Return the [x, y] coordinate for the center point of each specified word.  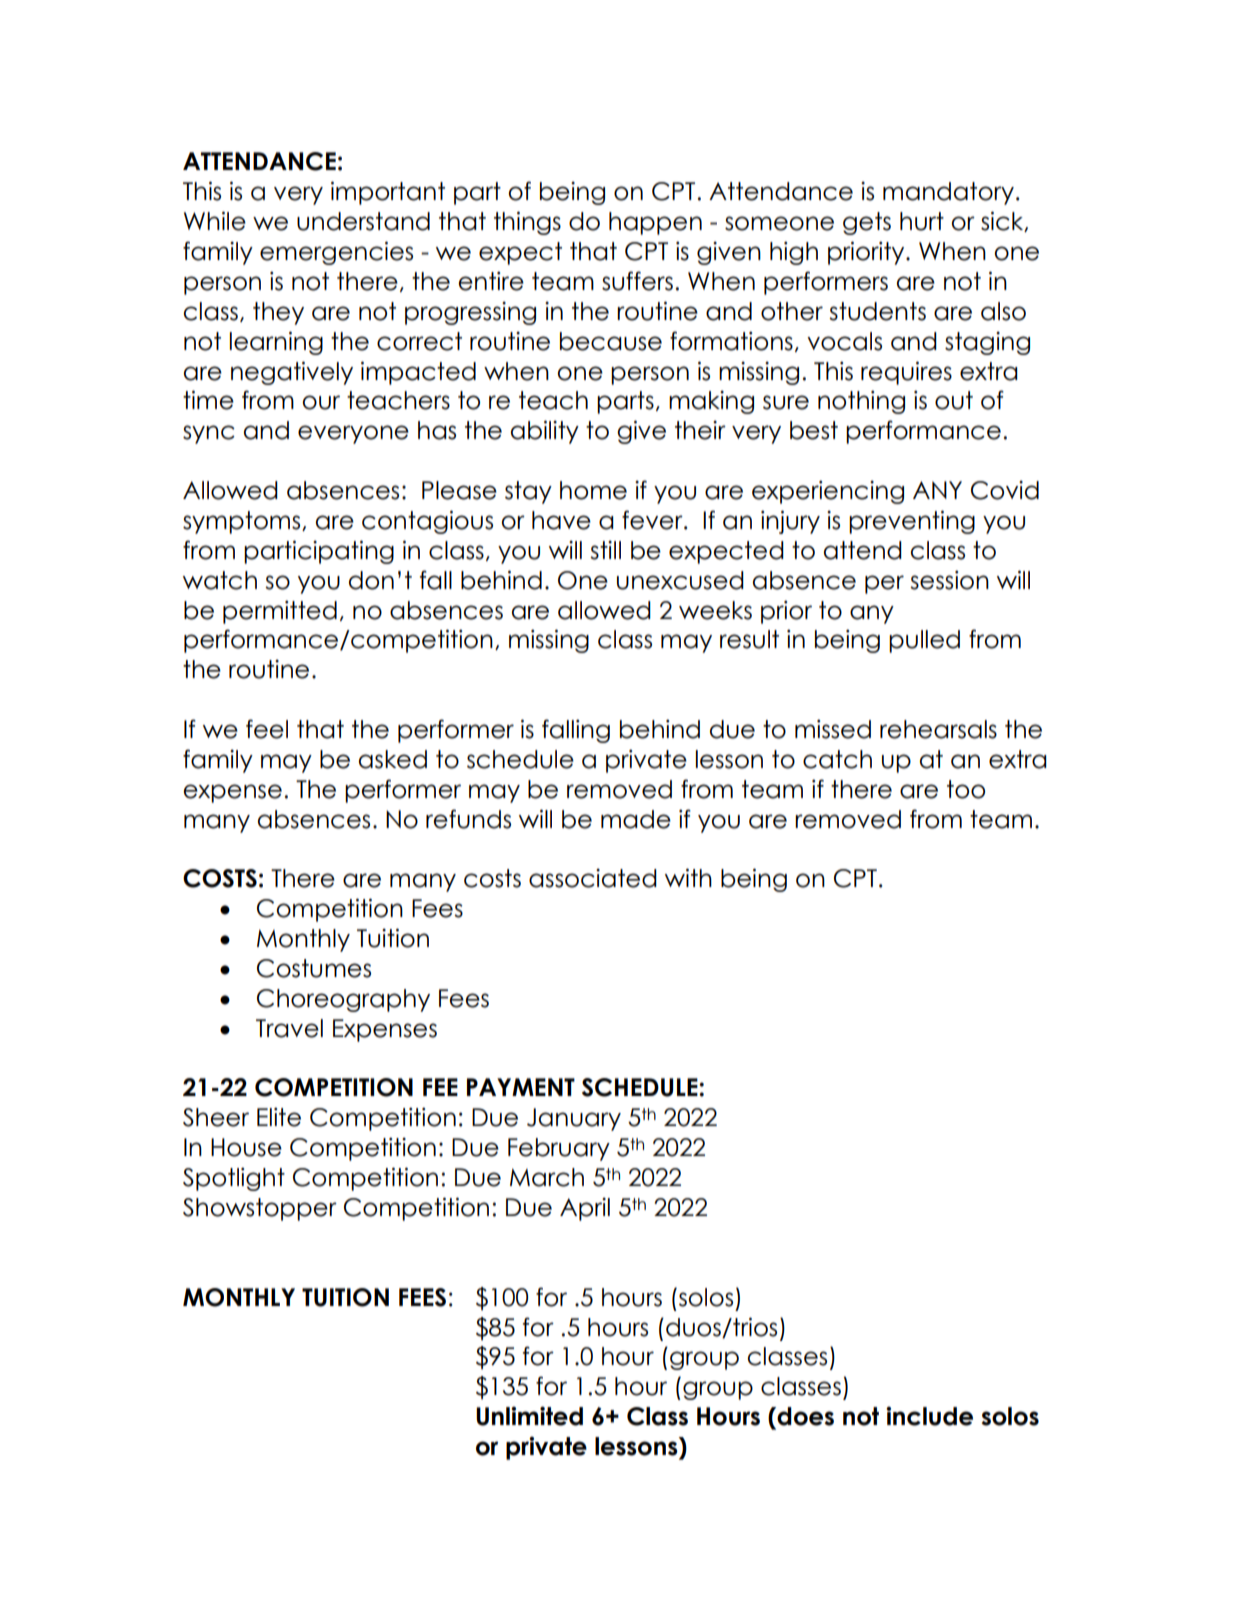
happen [655, 223]
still [605, 550]
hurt [922, 221]
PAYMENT [521, 1087]
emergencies [336, 253]
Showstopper [260, 1209]
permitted [280, 612]
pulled [924, 641]
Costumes [314, 968]
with [688, 877]
